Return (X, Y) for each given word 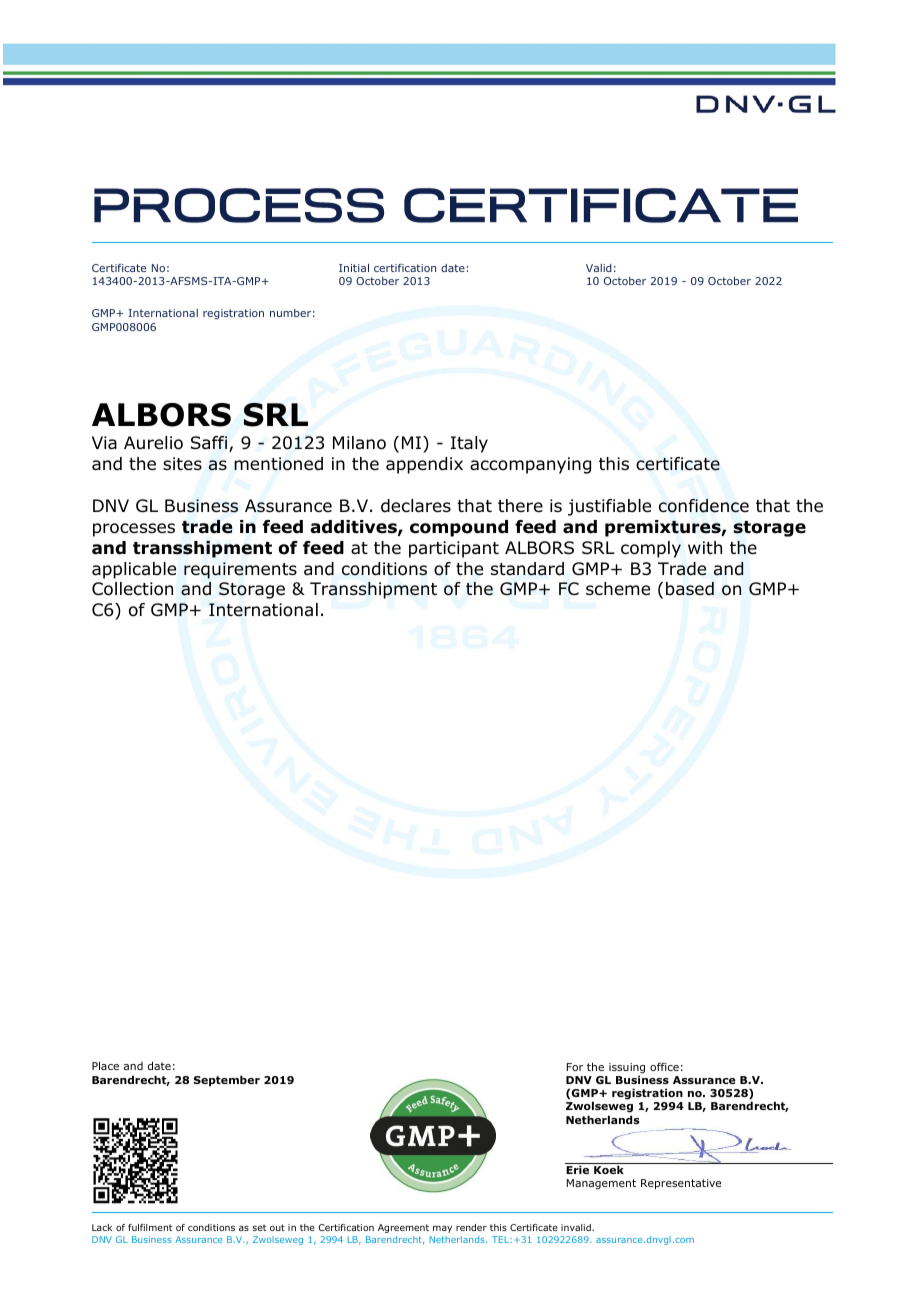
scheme (618, 589)
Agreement (403, 1228)
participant (454, 549)
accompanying (530, 465)
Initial (354, 268)
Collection (132, 589)
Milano (359, 443)
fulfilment (150, 1227)
